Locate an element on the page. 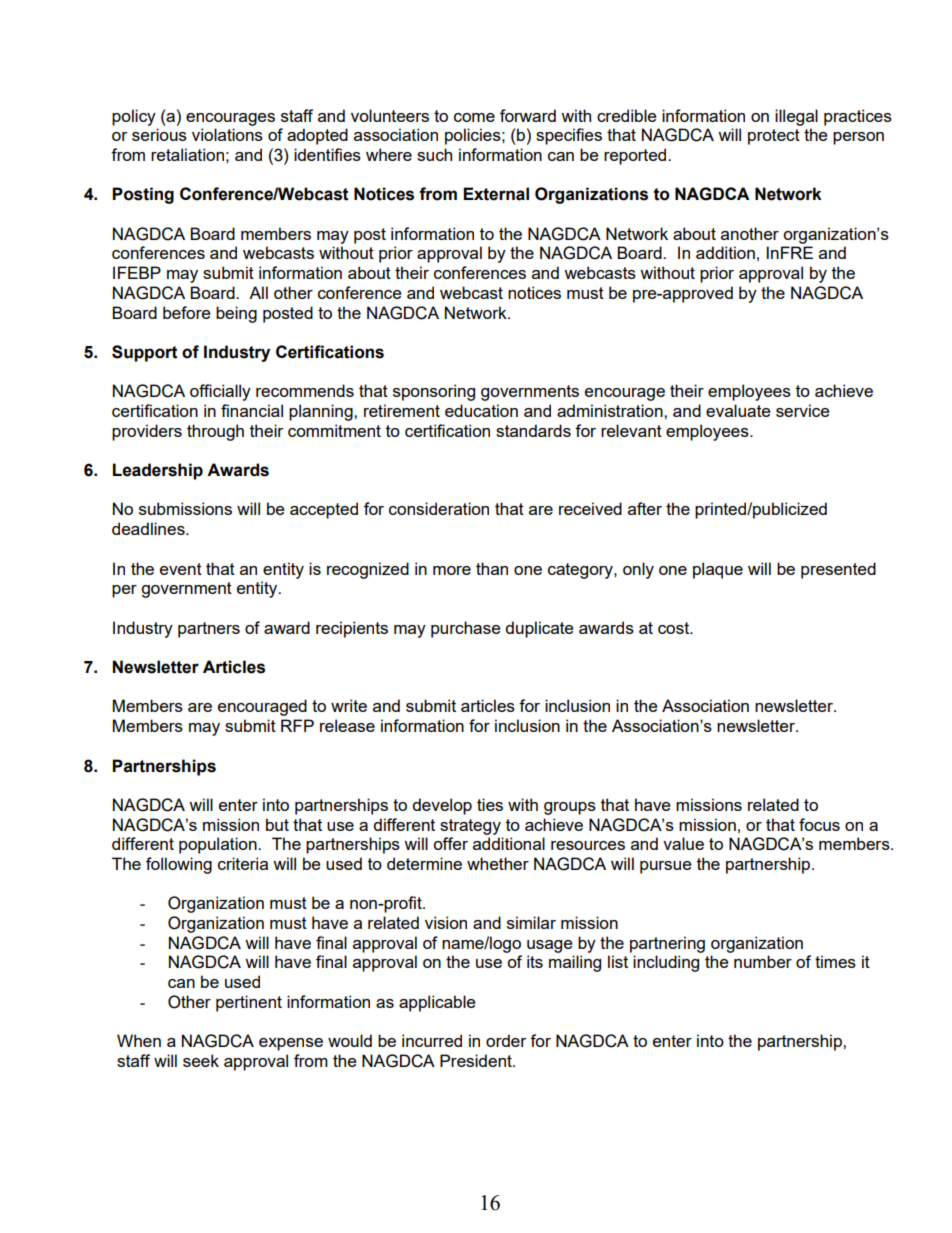 The height and width of the page is (1233, 952). come is located at coordinates (474, 117).
